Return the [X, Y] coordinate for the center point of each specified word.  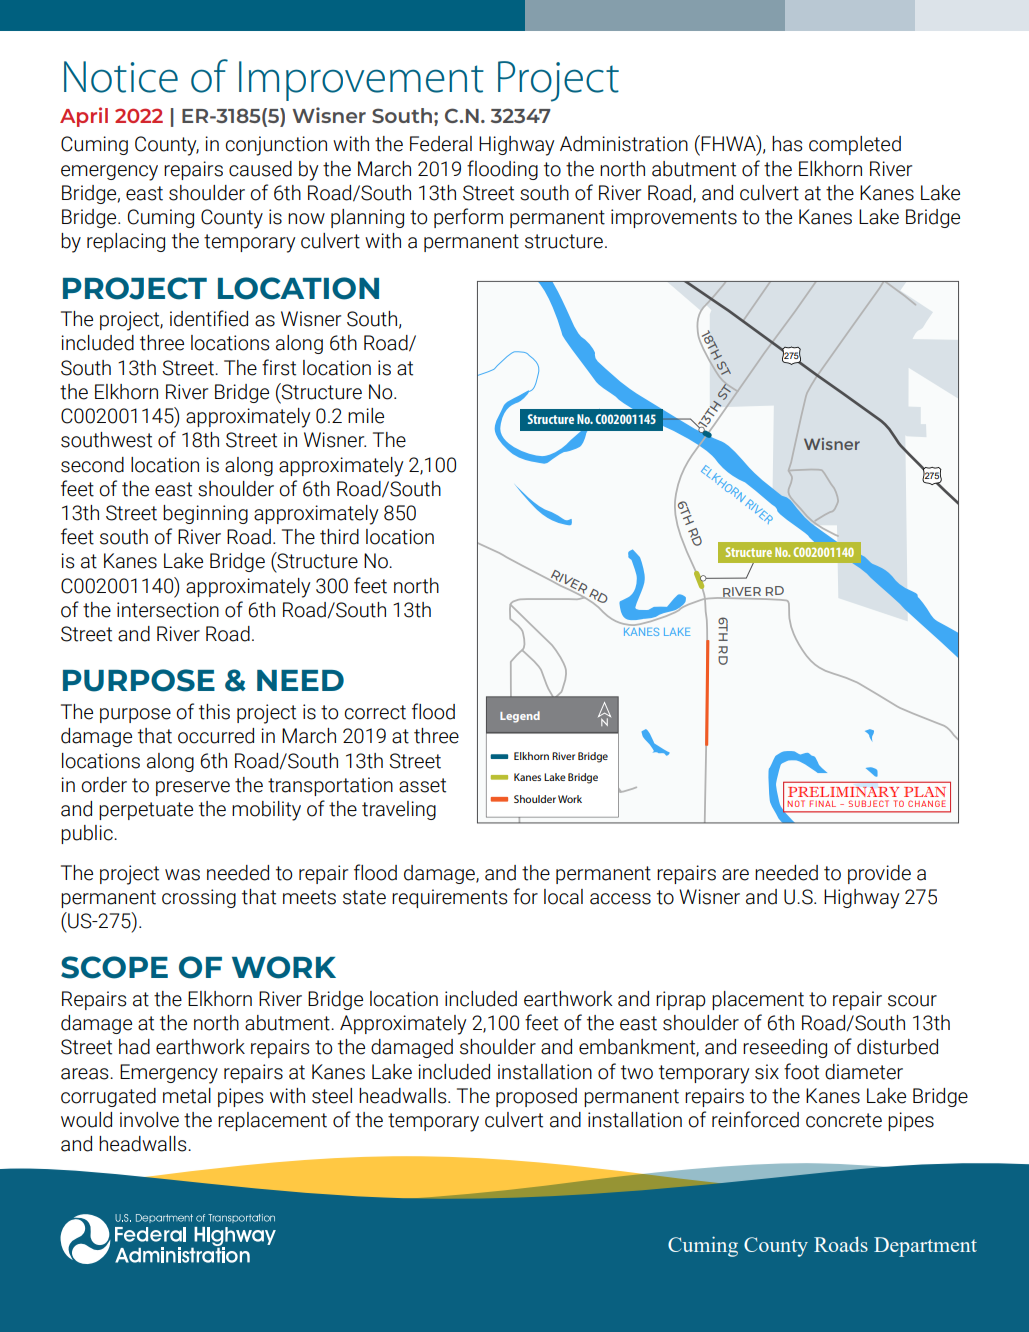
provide [879, 874]
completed [855, 145]
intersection [168, 610]
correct [375, 712]
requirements [450, 898]
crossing [199, 898]
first [279, 367]
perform [468, 218]
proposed [536, 1097]
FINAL [822, 803]
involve [149, 1120]
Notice [121, 77]
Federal [441, 144]
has [787, 144]
